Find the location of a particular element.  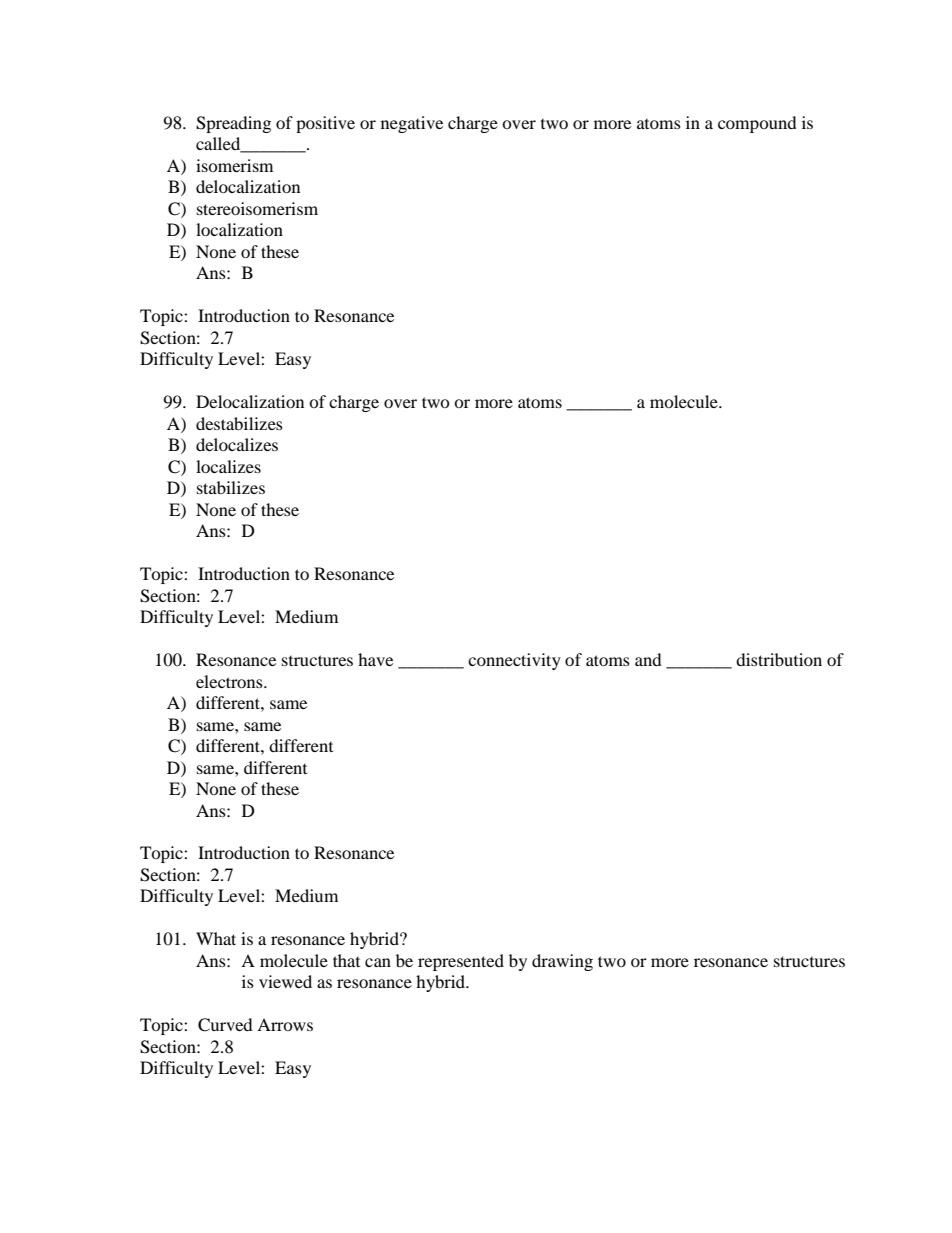

viewed is located at coordinates (285, 981).
